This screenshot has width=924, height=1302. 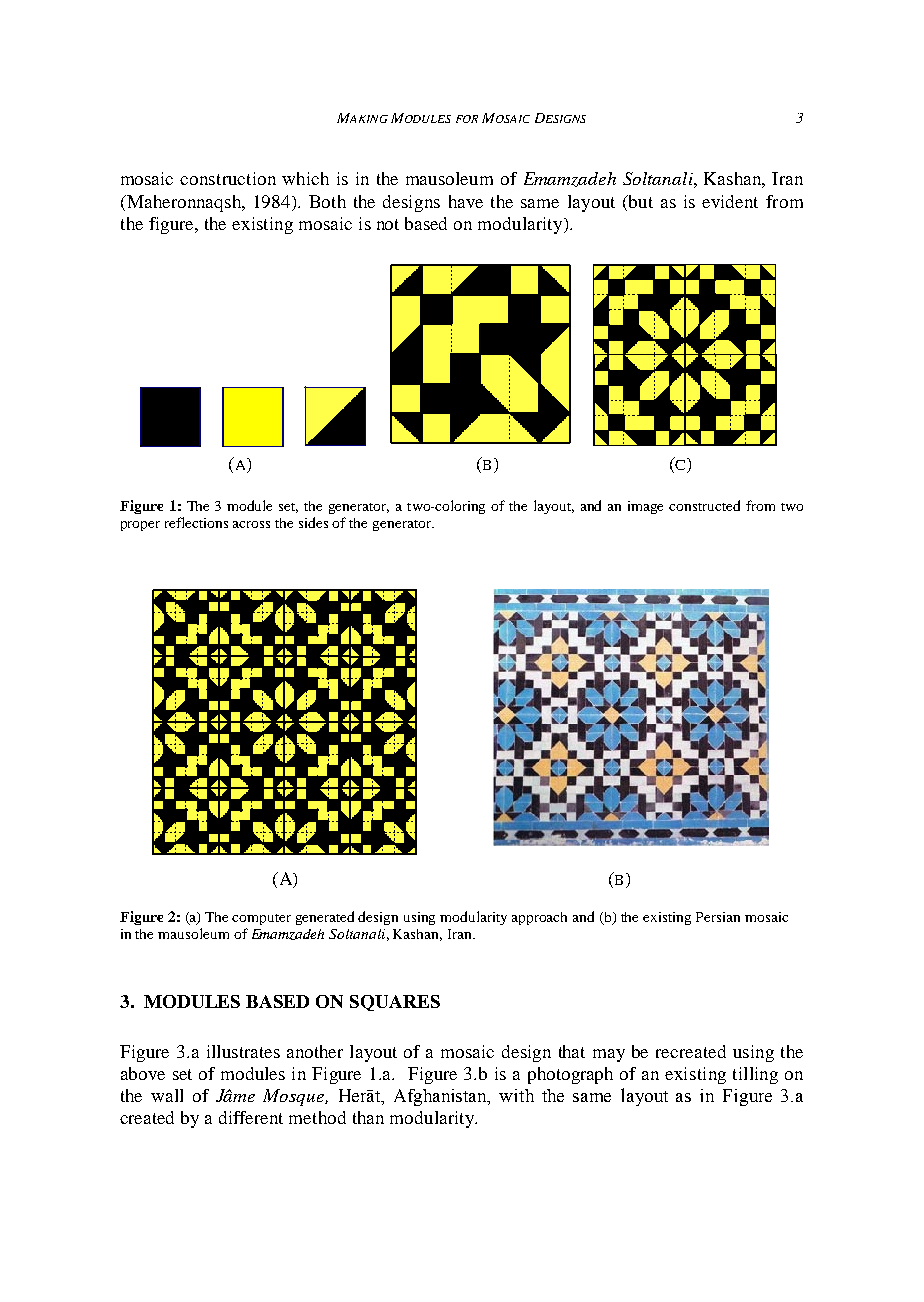 I want to click on construction, so click(x=228, y=178).
